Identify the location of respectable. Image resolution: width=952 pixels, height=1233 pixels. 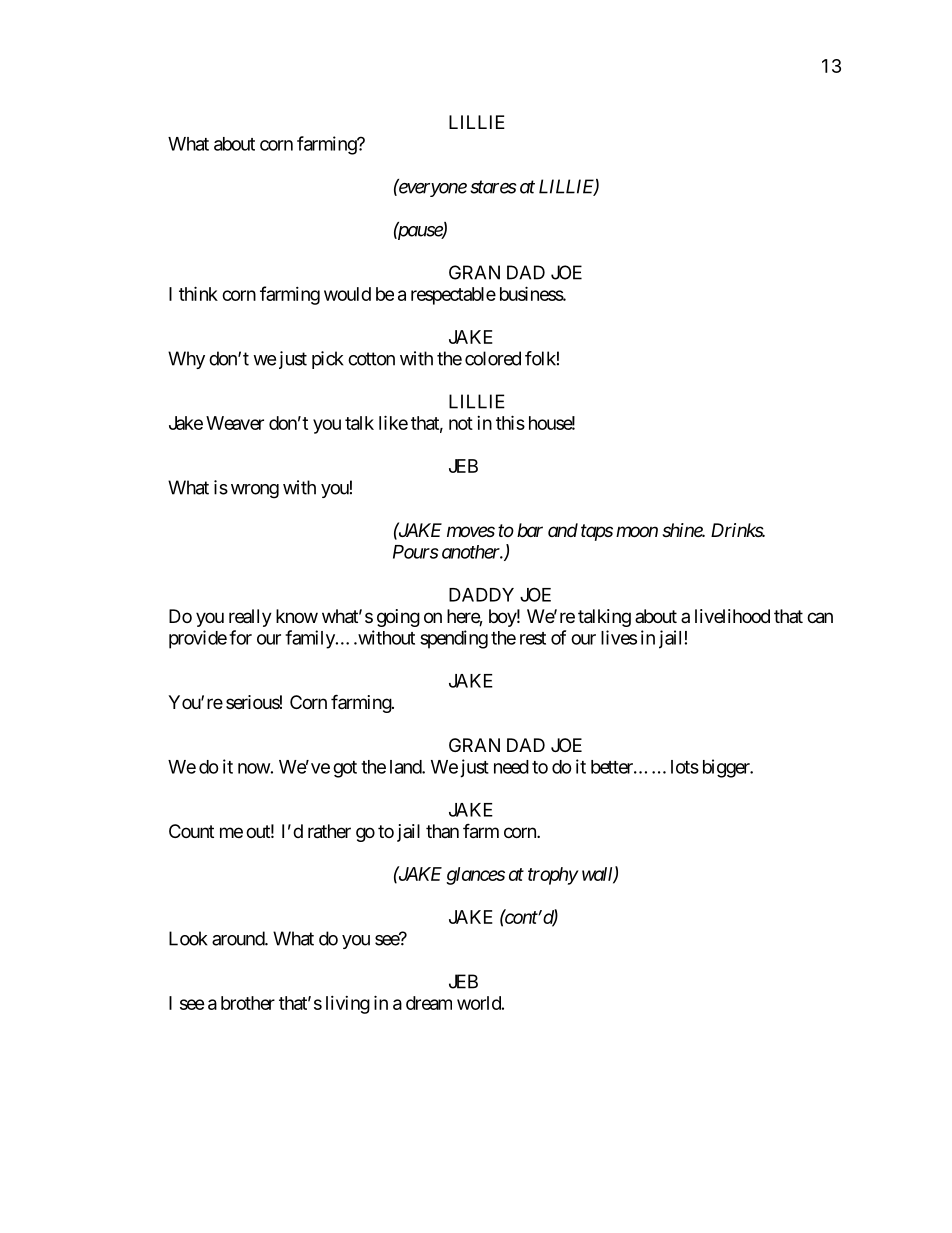
(453, 296).
